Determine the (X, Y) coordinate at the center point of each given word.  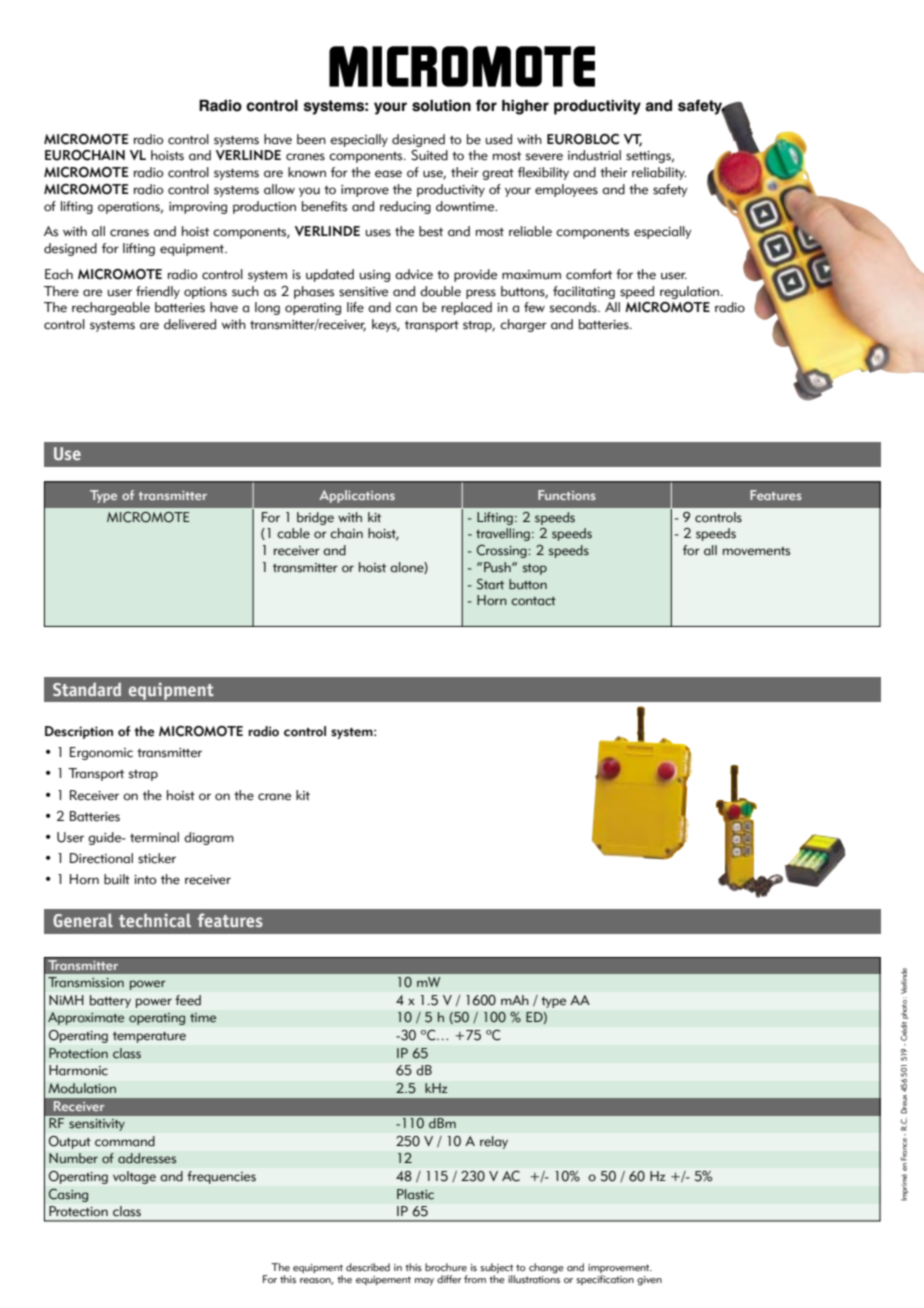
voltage (134, 1177)
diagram (209, 838)
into (145, 880)
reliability (659, 173)
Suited (429, 155)
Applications (357, 496)
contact (533, 601)
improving (198, 208)
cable (293, 533)
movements (756, 551)
